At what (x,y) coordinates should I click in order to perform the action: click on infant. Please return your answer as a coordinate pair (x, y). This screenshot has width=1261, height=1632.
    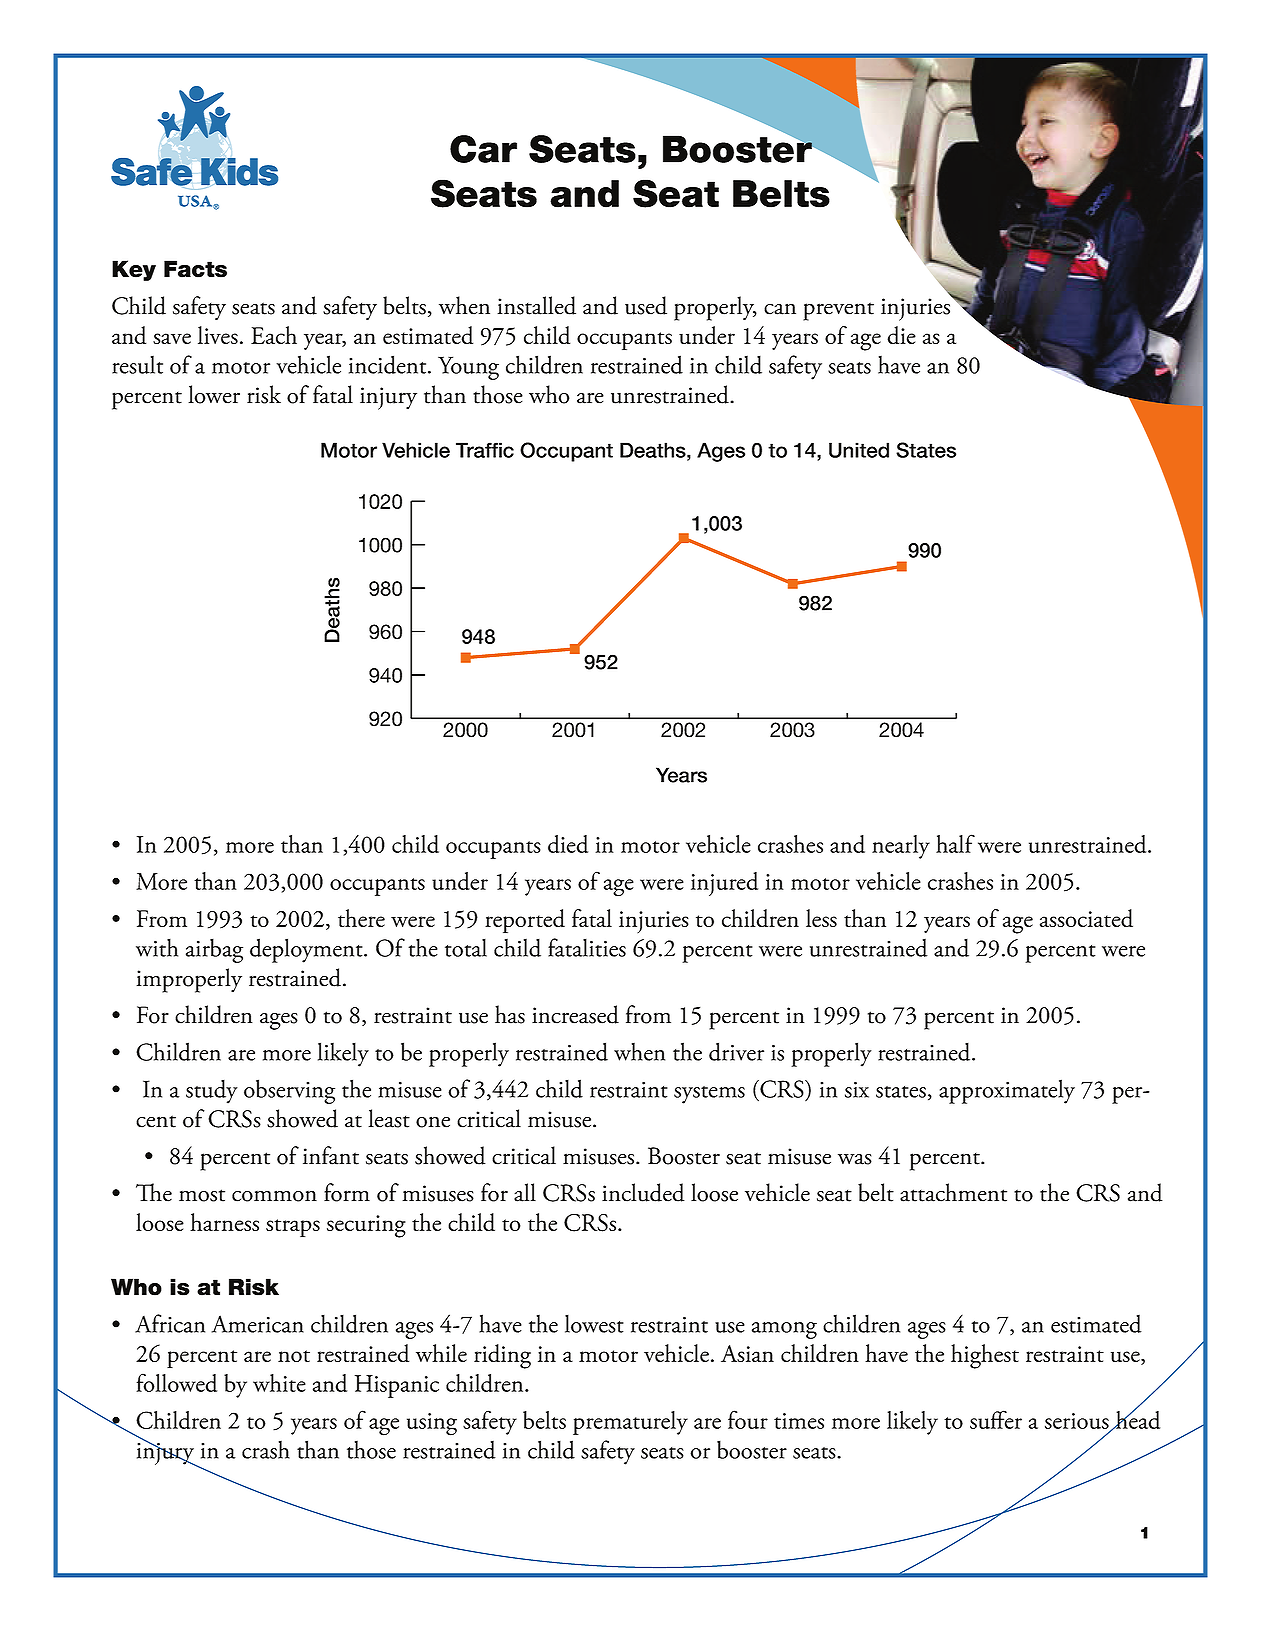
    Looking at the image, I should click on (331, 1155).
